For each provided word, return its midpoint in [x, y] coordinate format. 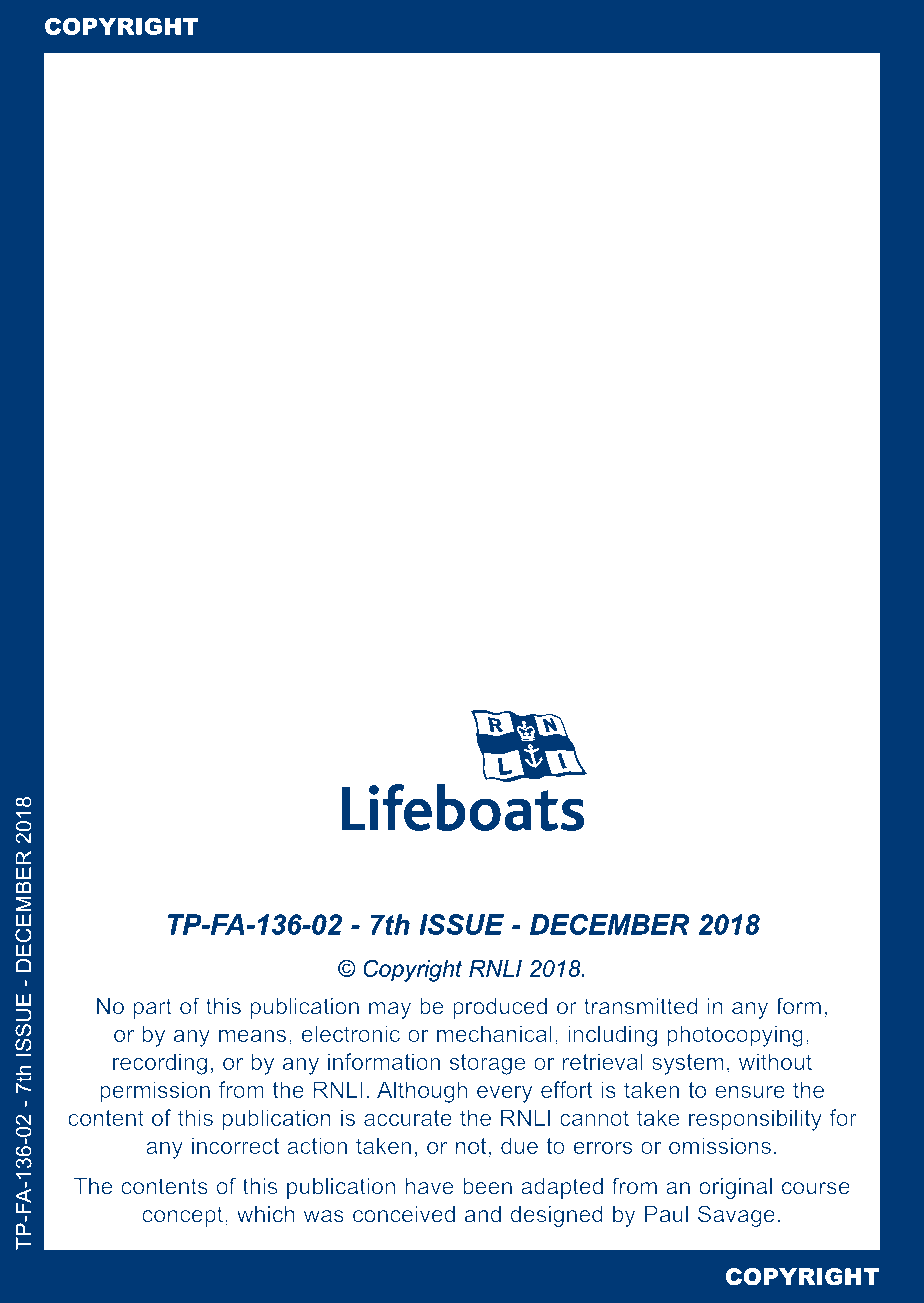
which [266, 1214]
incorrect [235, 1145]
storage [488, 1064]
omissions [720, 1145]
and [483, 1214]
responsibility [755, 1120]
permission [155, 1092]
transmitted [640, 1006]
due [519, 1145]
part [152, 1008]
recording [160, 1064]
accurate [408, 1118]
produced [500, 1008]
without [775, 1061]
